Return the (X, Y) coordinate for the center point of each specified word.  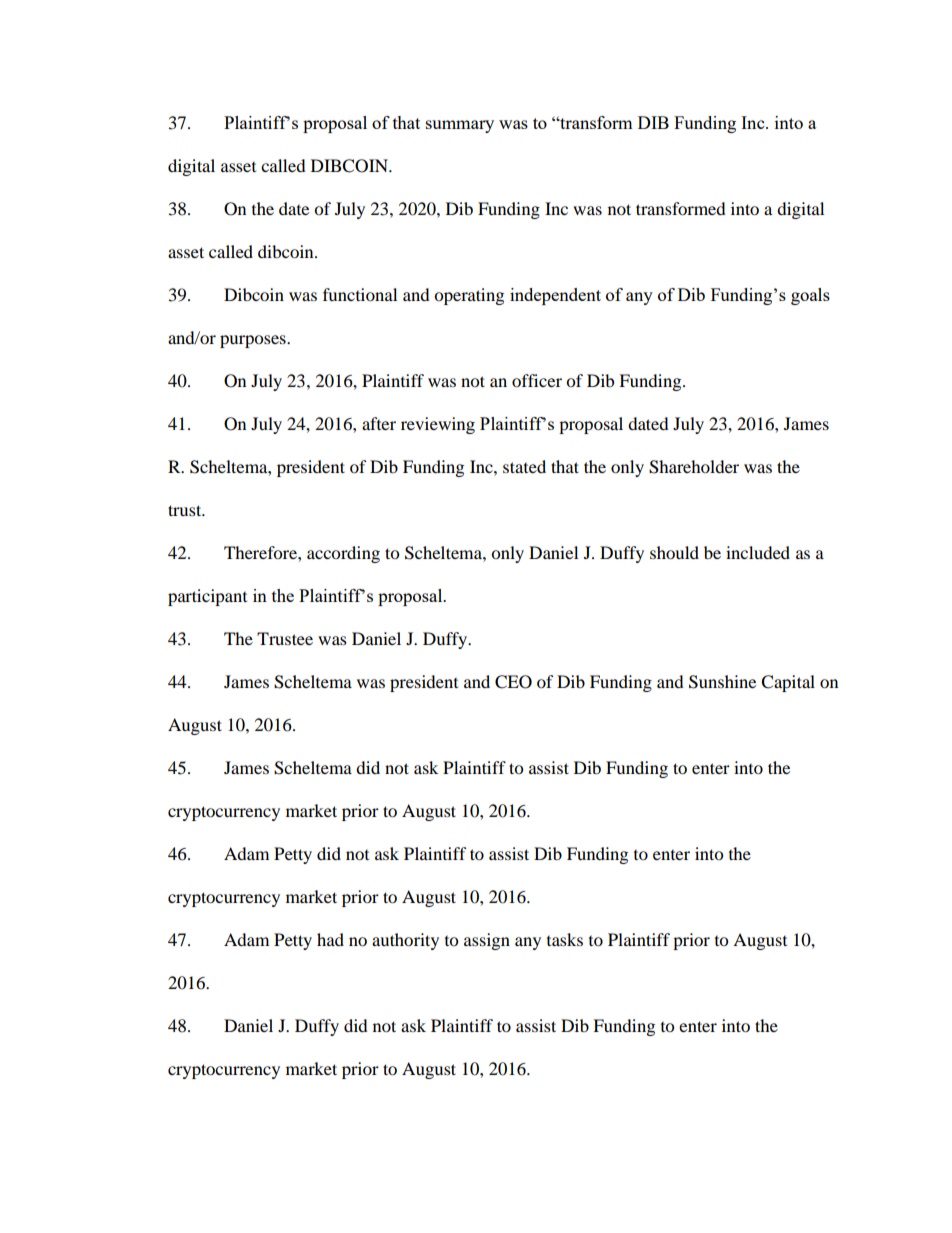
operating (469, 296)
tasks (565, 939)
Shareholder (694, 467)
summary (460, 126)
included (758, 552)
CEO (513, 682)
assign (487, 941)
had (330, 939)
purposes (254, 341)
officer (537, 380)
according (343, 554)
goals (810, 296)
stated (524, 466)
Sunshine (722, 682)
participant (207, 597)
